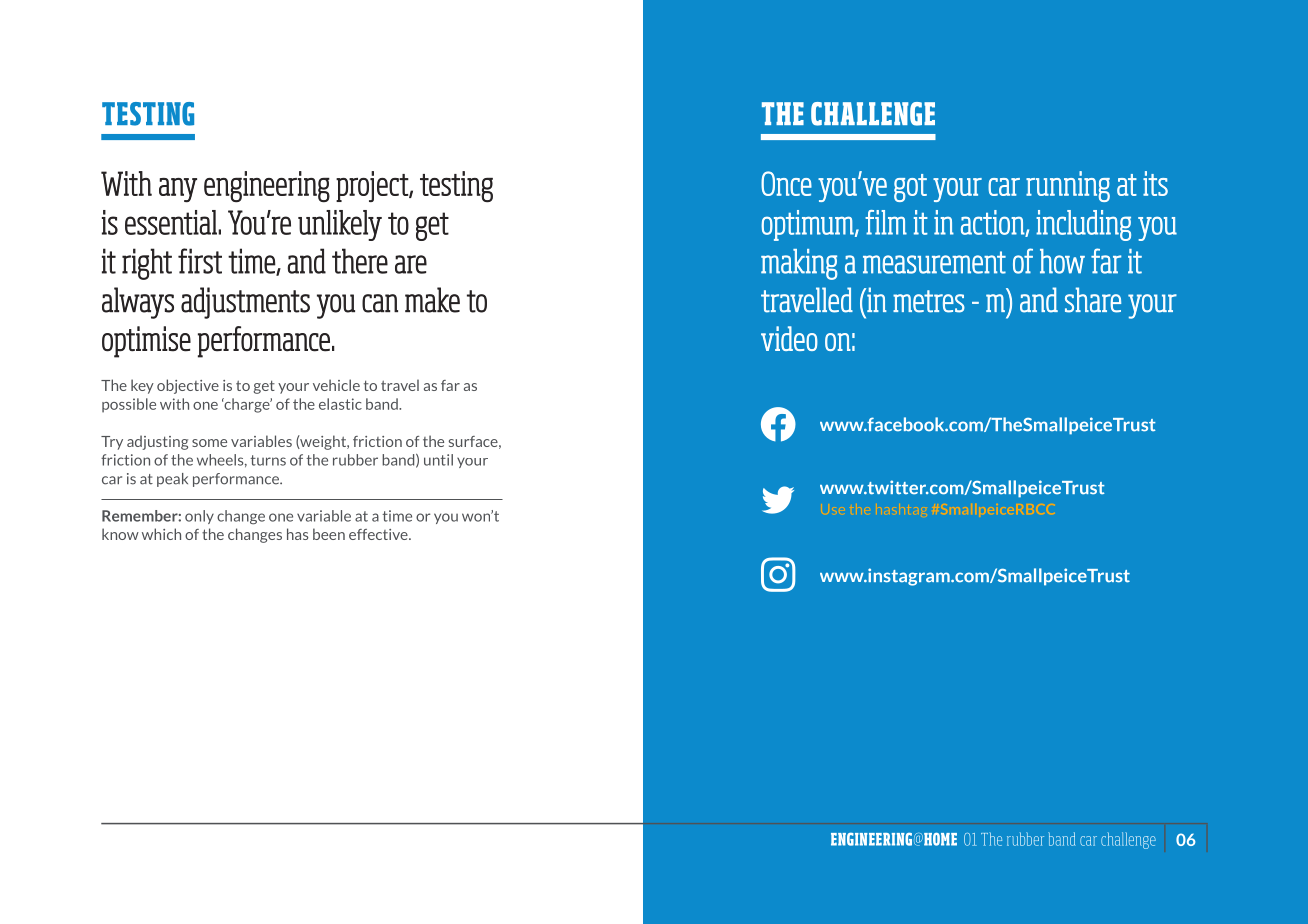  What do you see at coordinates (1068, 186) in the page?
I see `running` at bounding box center [1068, 186].
